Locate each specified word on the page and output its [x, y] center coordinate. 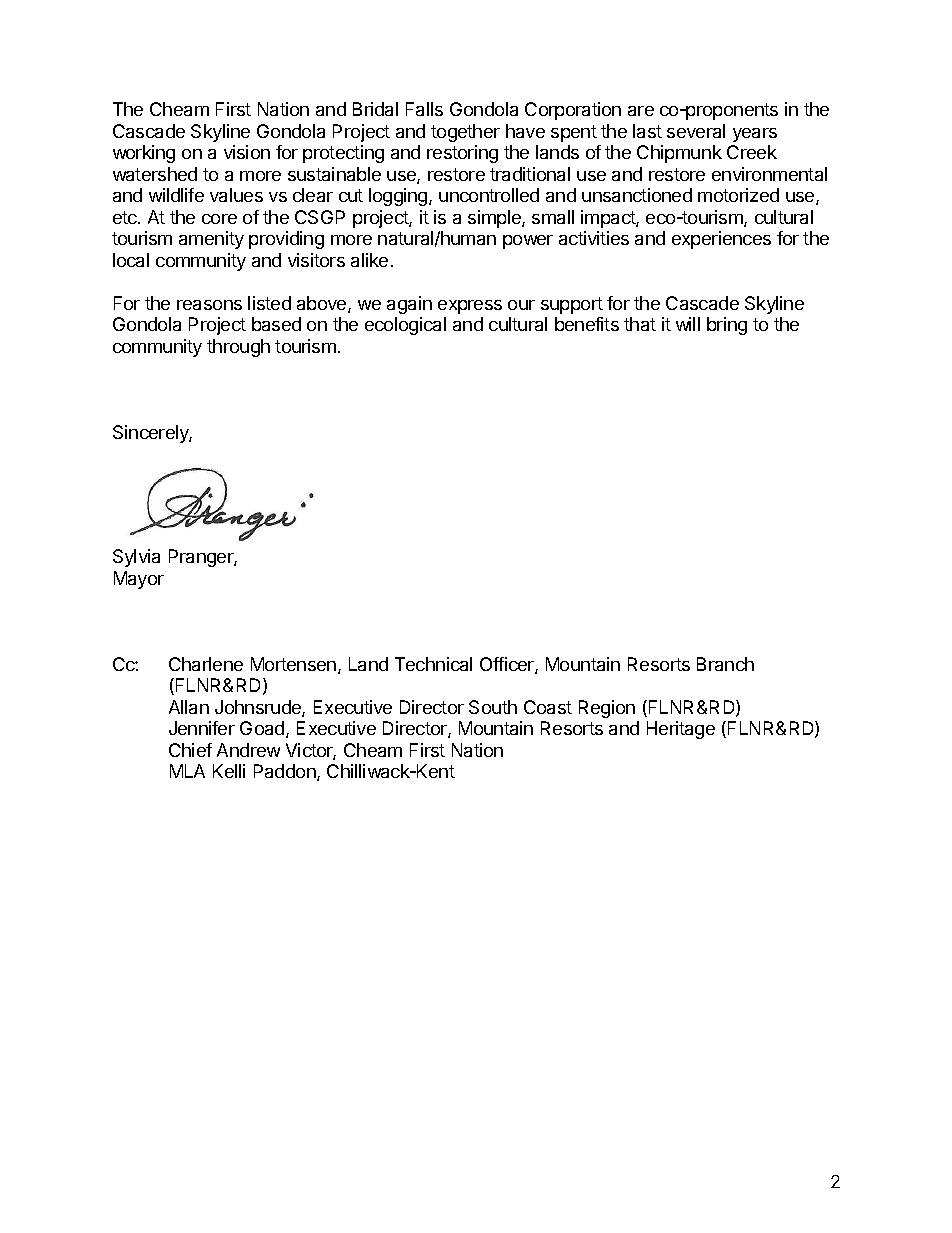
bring [727, 326]
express [470, 307]
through [238, 348]
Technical [433, 664]
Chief [190, 750]
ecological [405, 326]
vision [247, 152]
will [688, 324]
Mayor [139, 580]
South [493, 707]
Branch [725, 664]
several [696, 131]
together [465, 133]
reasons [209, 305]
